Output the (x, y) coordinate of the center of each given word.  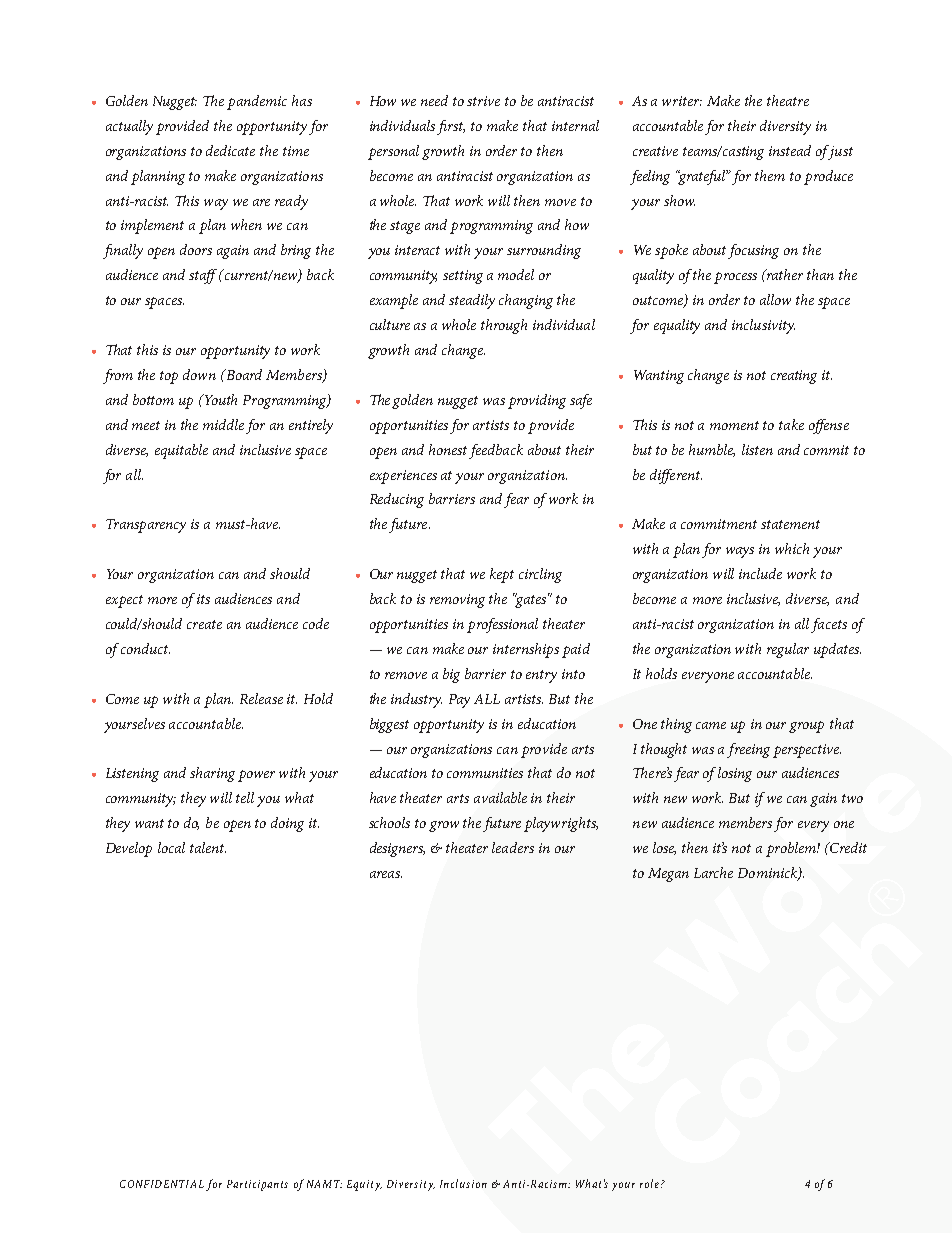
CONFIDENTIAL (162, 1184)
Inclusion (463, 1183)
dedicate (230, 150)
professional (502, 625)
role (651, 1183)
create (204, 624)
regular (788, 650)
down (199, 374)
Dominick (768, 874)
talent (208, 847)
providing (537, 401)
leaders (513, 847)
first (451, 127)
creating (794, 377)
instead (790, 150)
